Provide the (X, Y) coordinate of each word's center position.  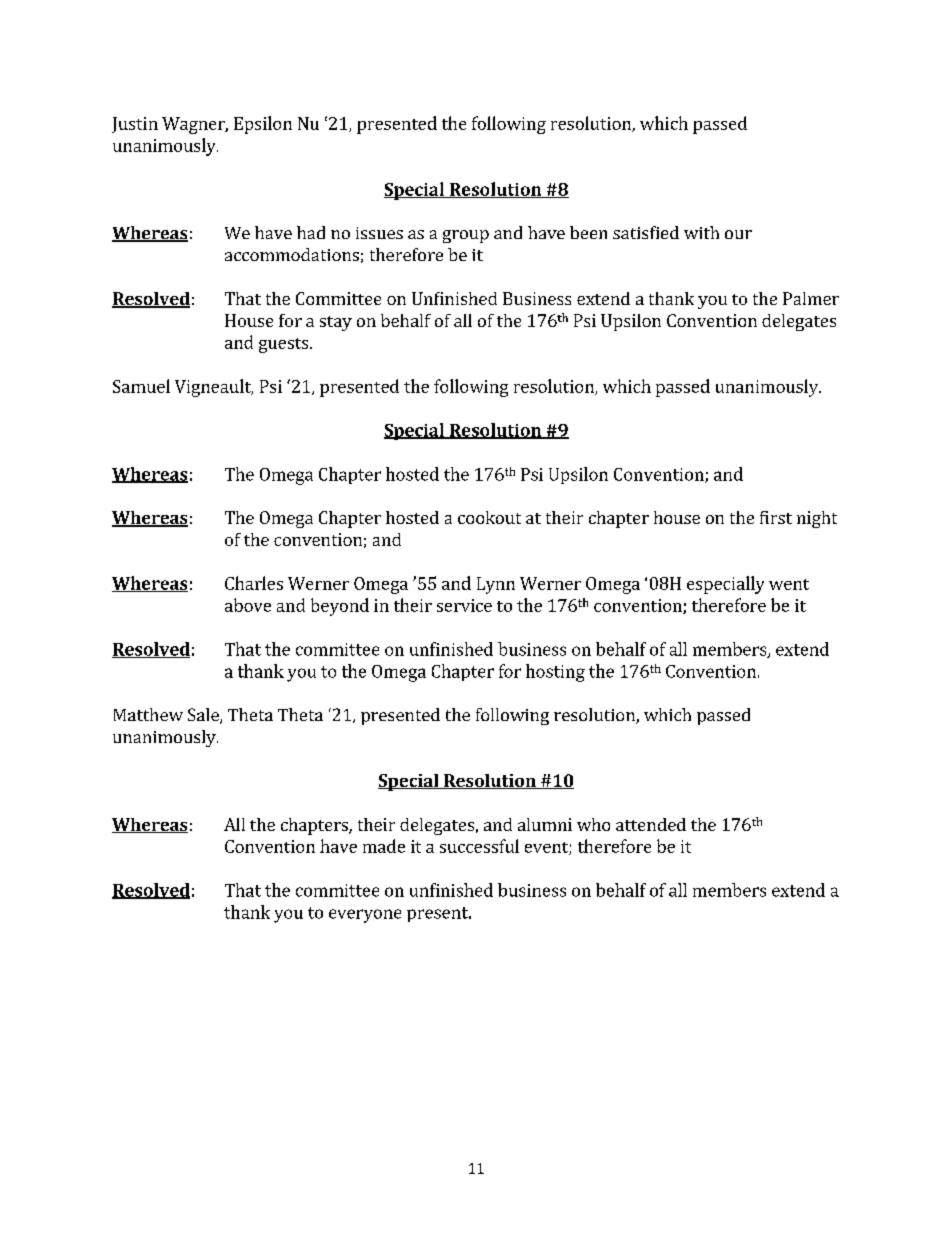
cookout (489, 517)
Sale (204, 716)
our (738, 234)
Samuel (141, 386)
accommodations (292, 254)
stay (336, 323)
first (776, 517)
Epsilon (263, 125)
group (466, 236)
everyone (365, 916)
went (789, 584)
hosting (555, 673)
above (248, 605)
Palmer (811, 298)
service (464, 605)
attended (651, 824)
